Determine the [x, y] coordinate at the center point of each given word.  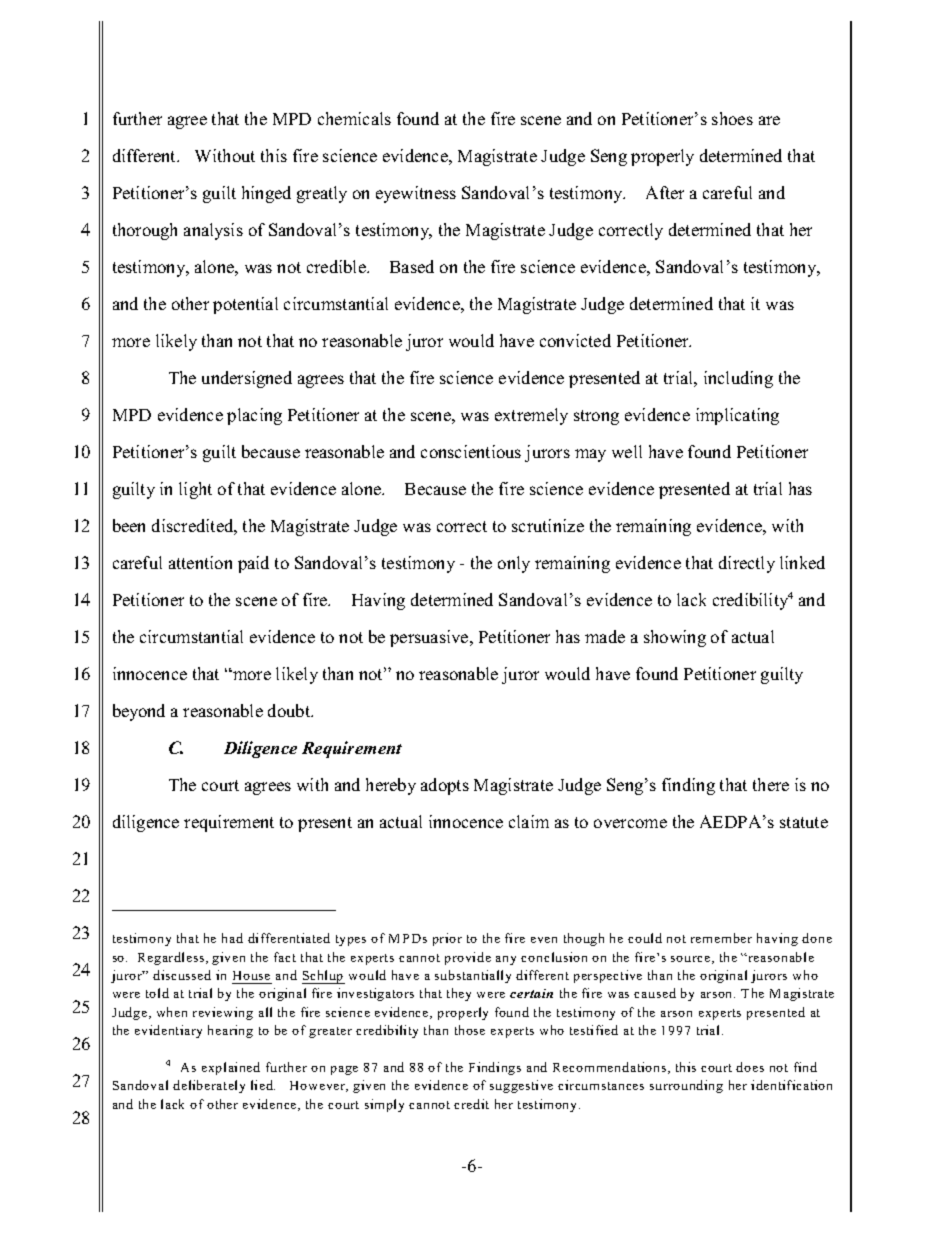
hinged [266, 194]
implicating [737, 416]
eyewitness [416, 194]
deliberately [209, 1086]
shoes [732, 118]
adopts [445, 786]
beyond [139, 712]
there [771, 784]
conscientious [471, 451]
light [195, 490]
